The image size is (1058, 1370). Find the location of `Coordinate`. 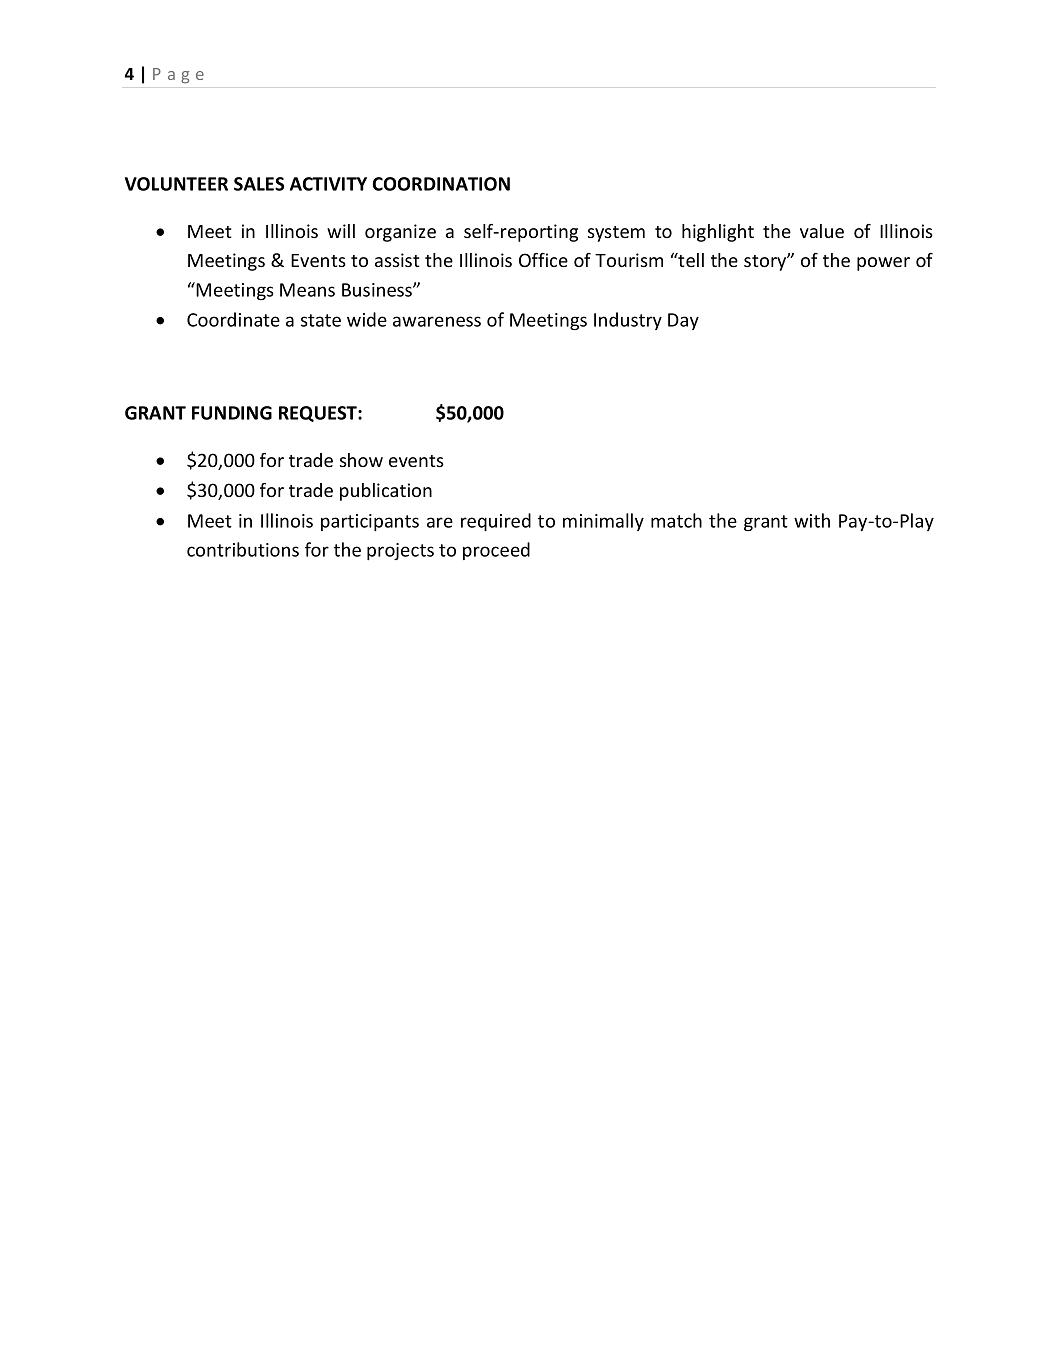

Coordinate is located at coordinates (233, 319).
